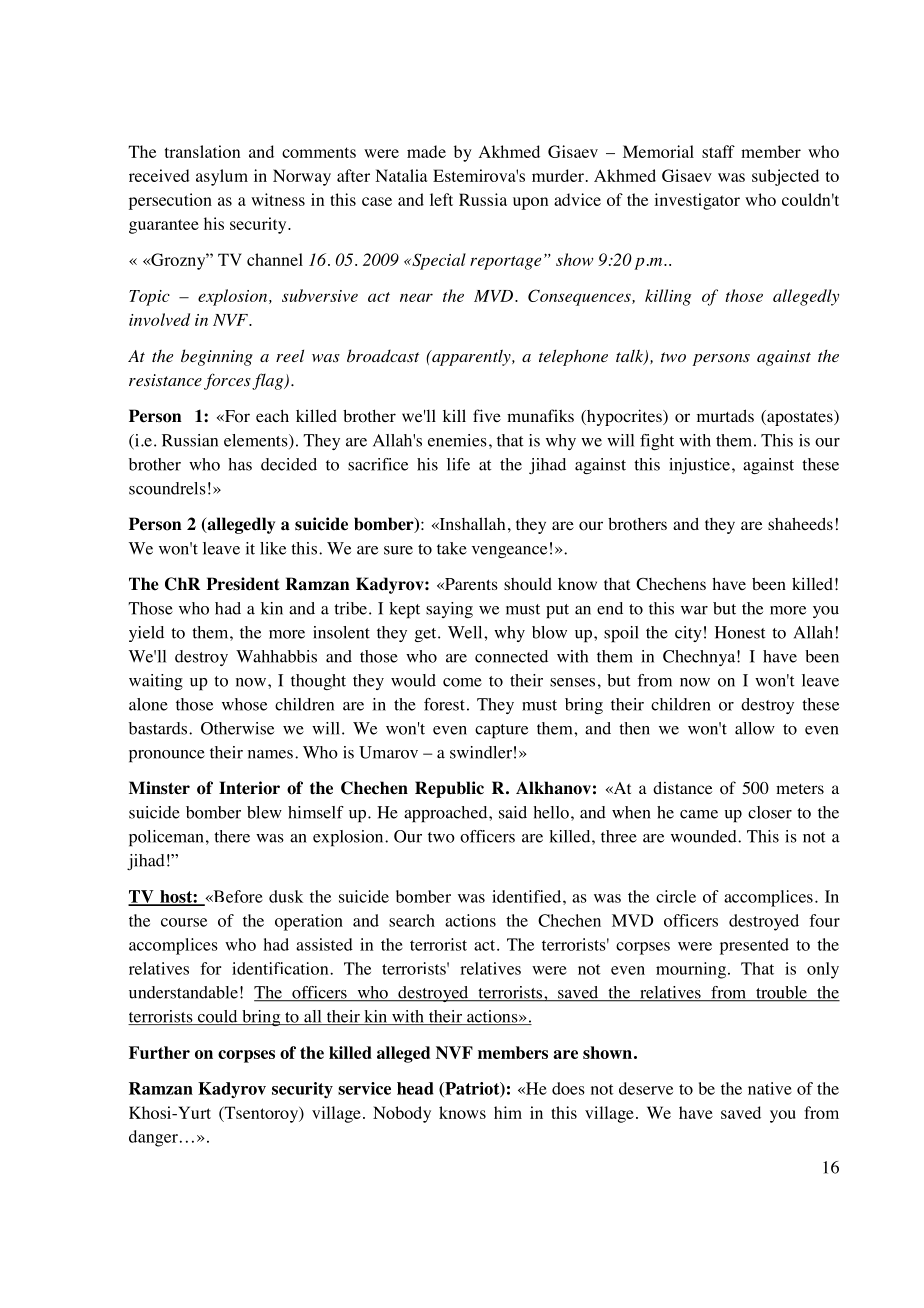  What do you see at coordinates (222, 177) in the page?
I see `asylum` at bounding box center [222, 177].
